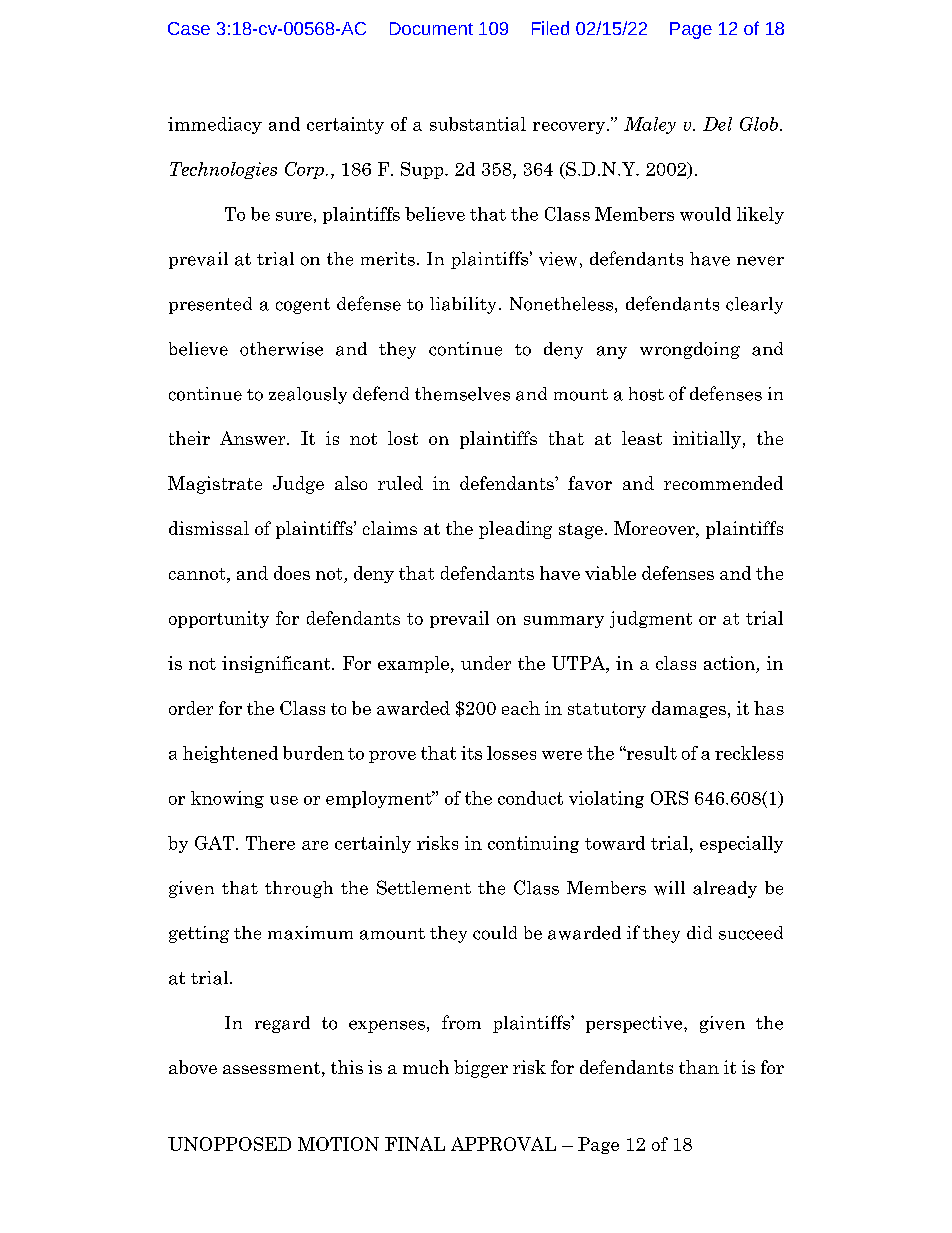 Image resolution: width=952 pixels, height=1233 pixels. I want to click on insignificant, so click(277, 664).
